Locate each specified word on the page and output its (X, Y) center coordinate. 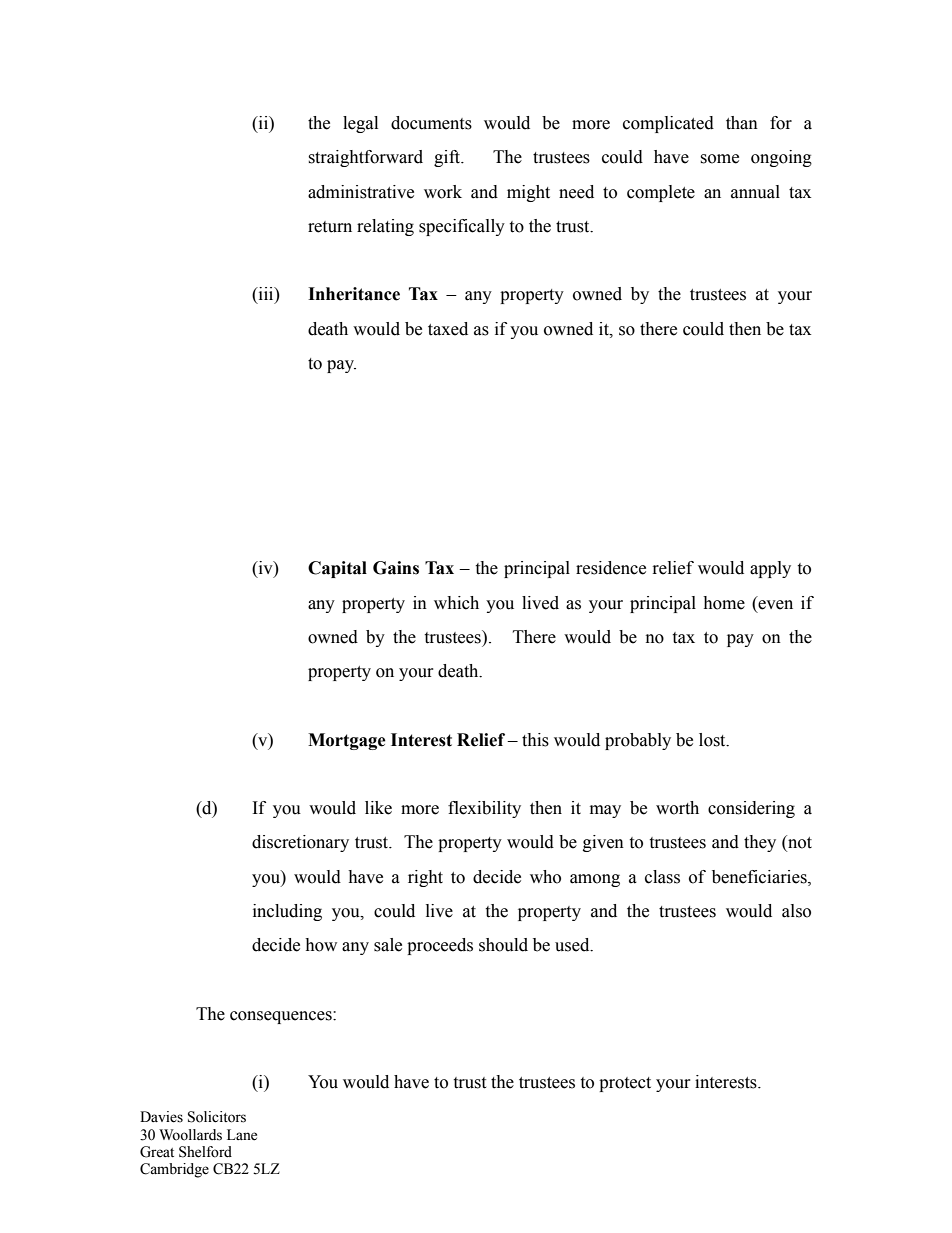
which (456, 603)
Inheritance (354, 294)
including (287, 912)
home (724, 603)
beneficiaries (760, 877)
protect (625, 1084)
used (573, 945)
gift (448, 158)
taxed (448, 329)
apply (770, 569)
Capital (337, 569)
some (719, 159)
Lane (242, 1135)
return (330, 227)
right (425, 878)
